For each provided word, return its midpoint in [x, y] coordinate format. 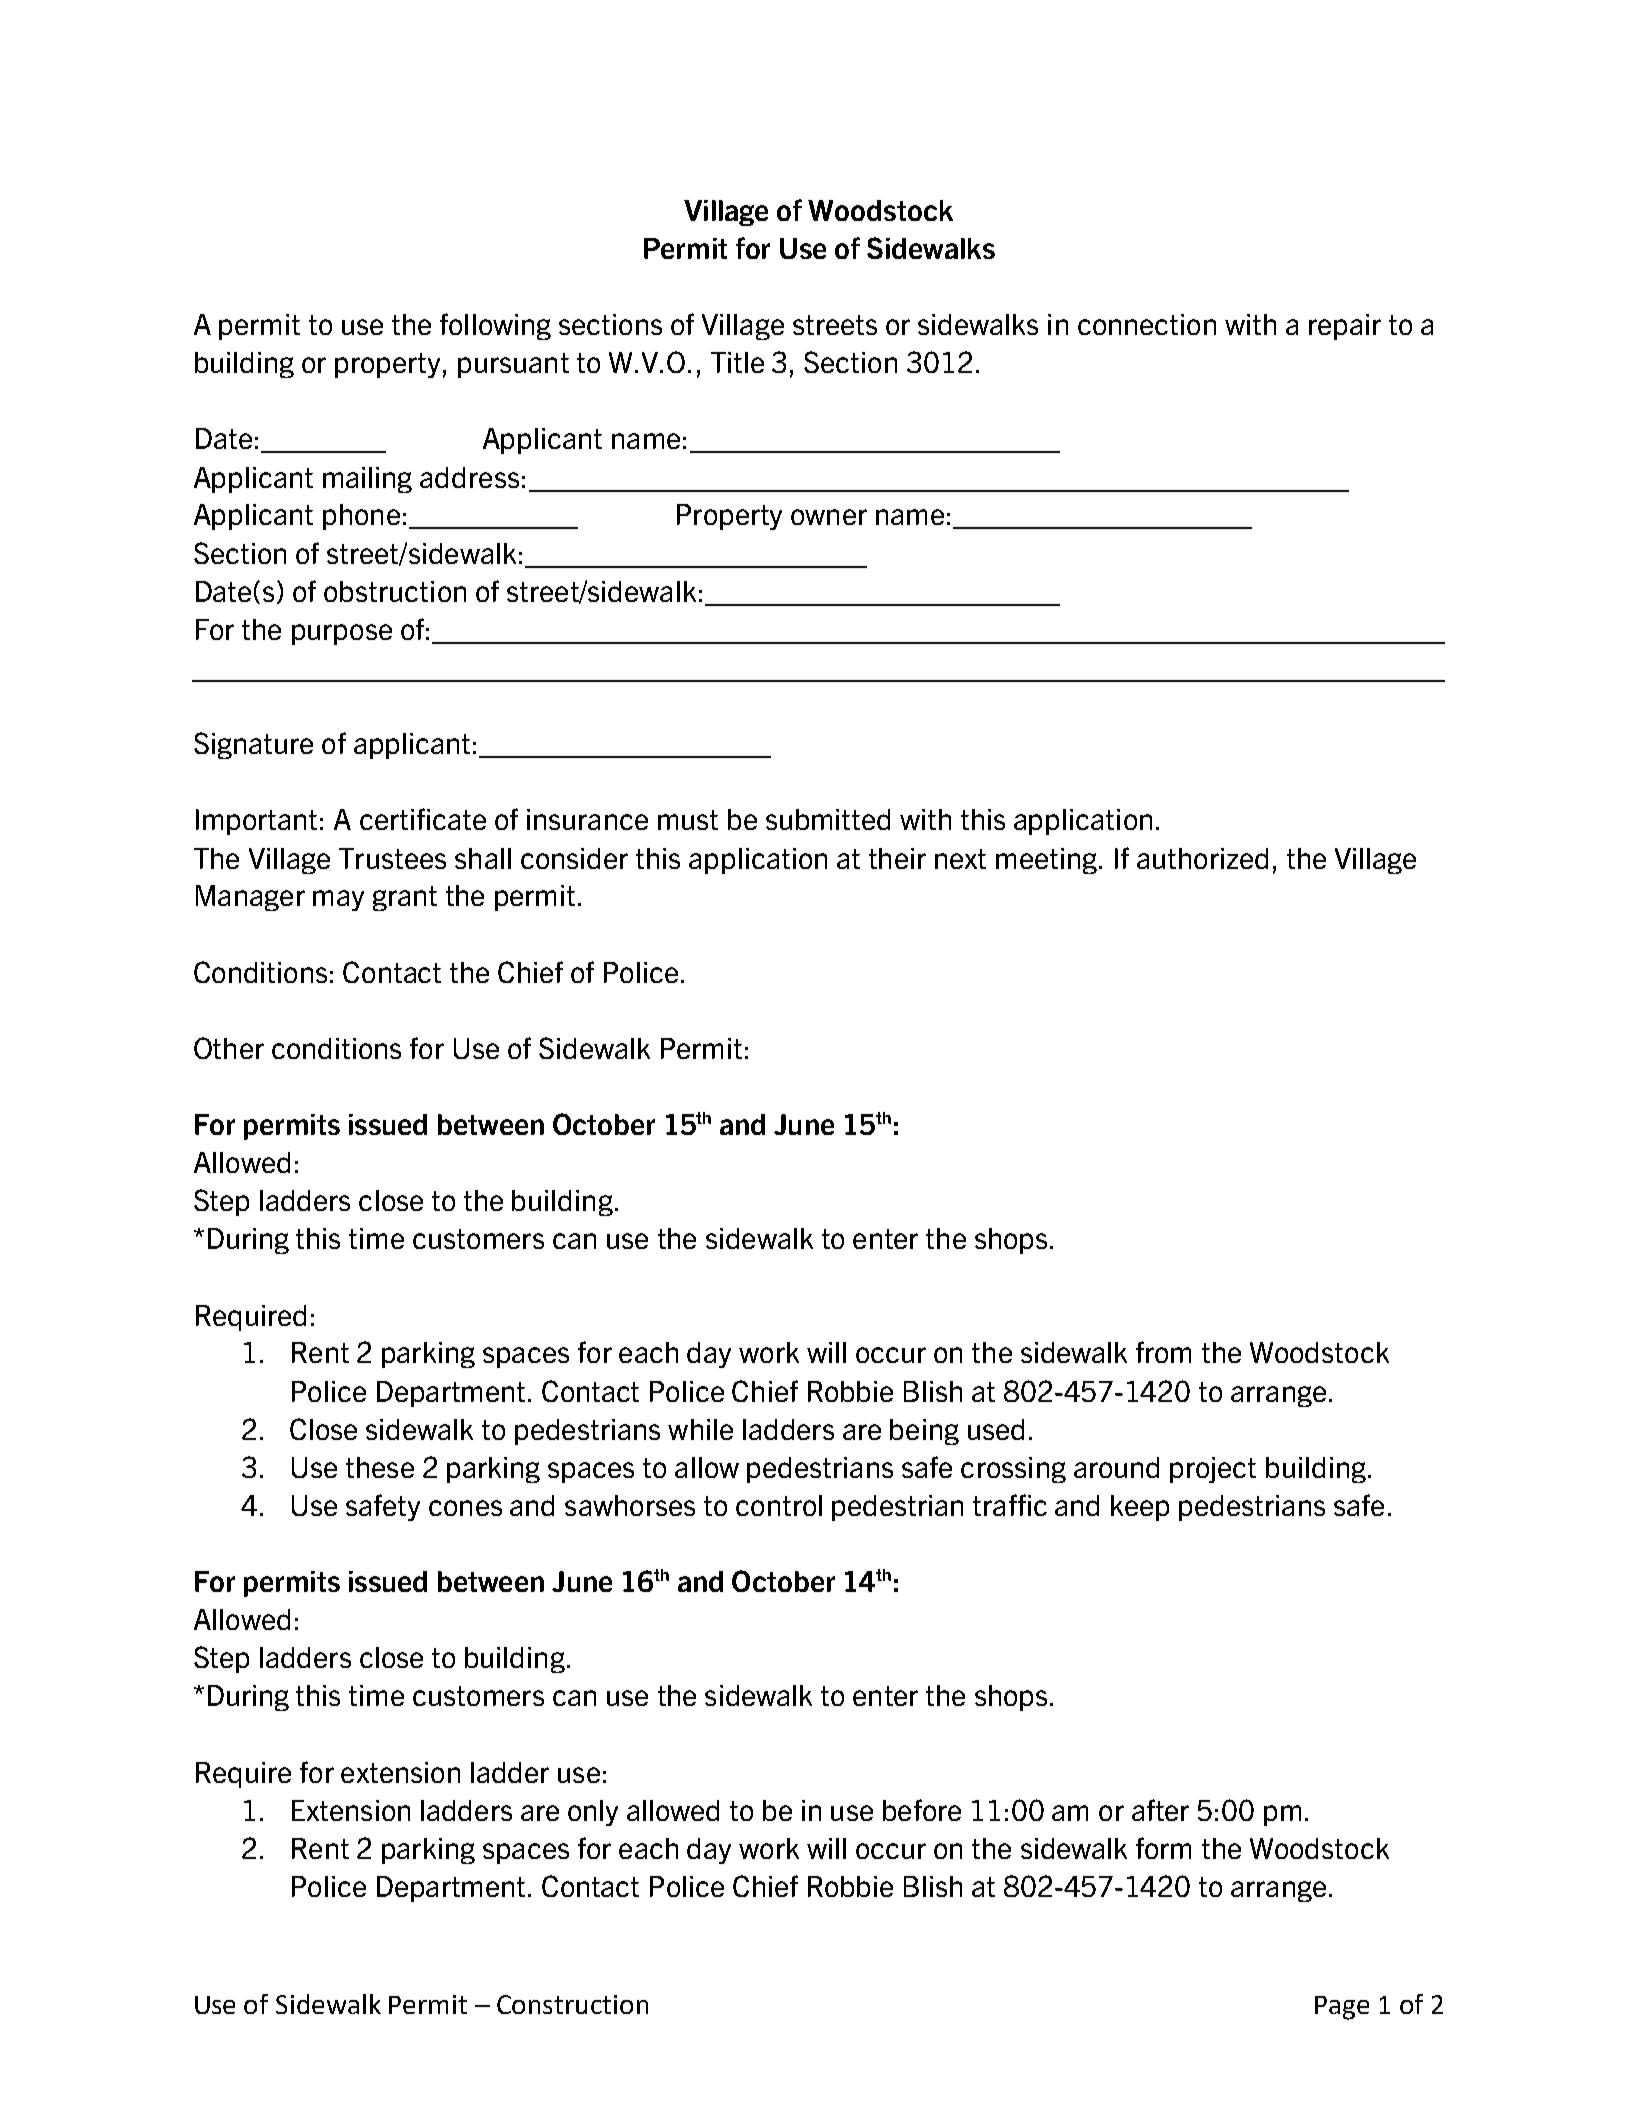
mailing [367, 480]
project [1213, 1470]
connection [1147, 324]
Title [737, 362]
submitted [828, 819]
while [700, 1429]
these [380, 1467]
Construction [572, 2004]
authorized [1202, 858]
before [922, 1810]
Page [1342, 2008]
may [338, 900]
